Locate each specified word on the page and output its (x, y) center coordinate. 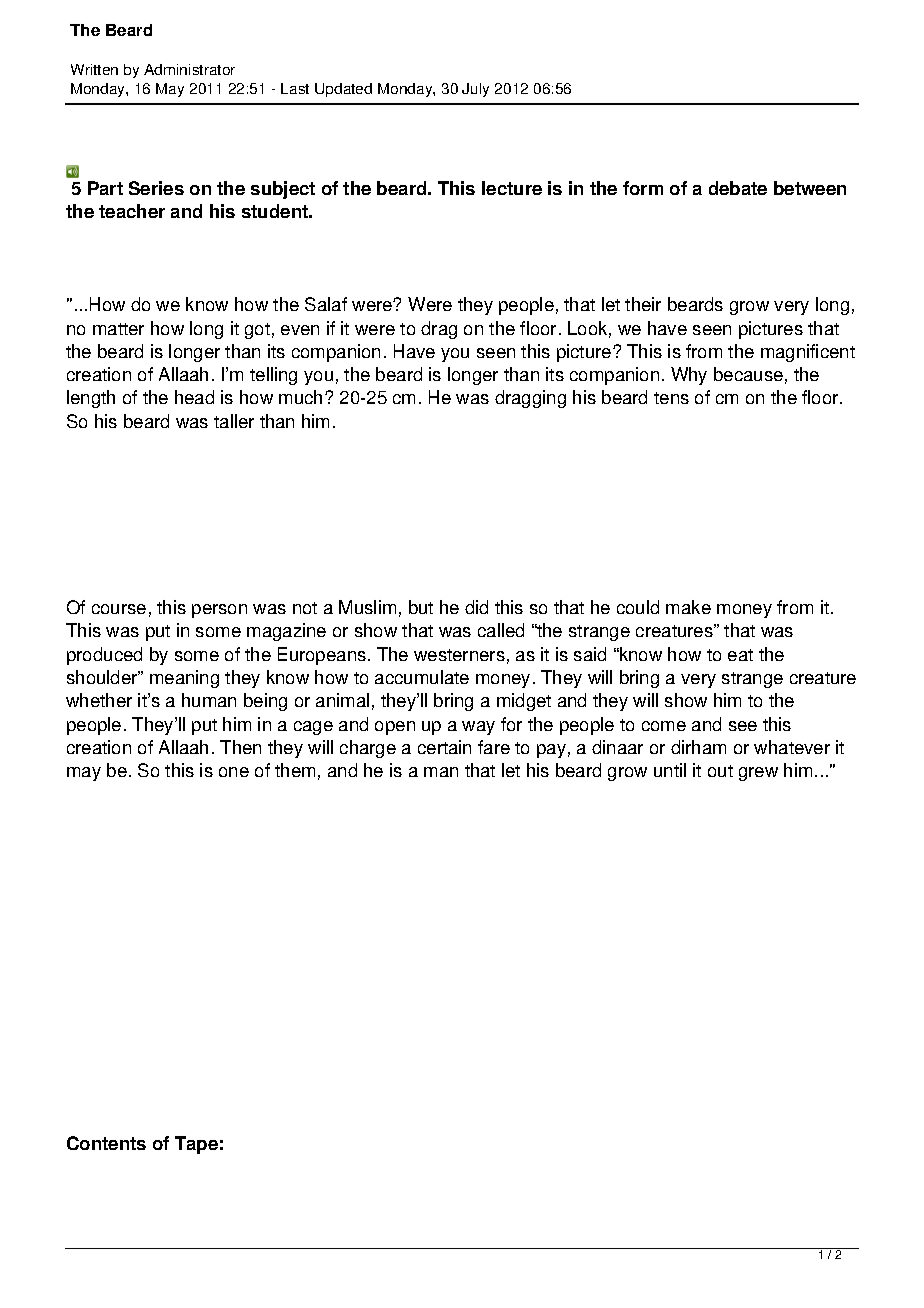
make (688, 607)
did (476, 607)
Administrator (189, 69)
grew (758, 774)
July (475, 90)
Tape (196, 1145)
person (219, 611)
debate (738, 188)
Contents (106, 1143)
